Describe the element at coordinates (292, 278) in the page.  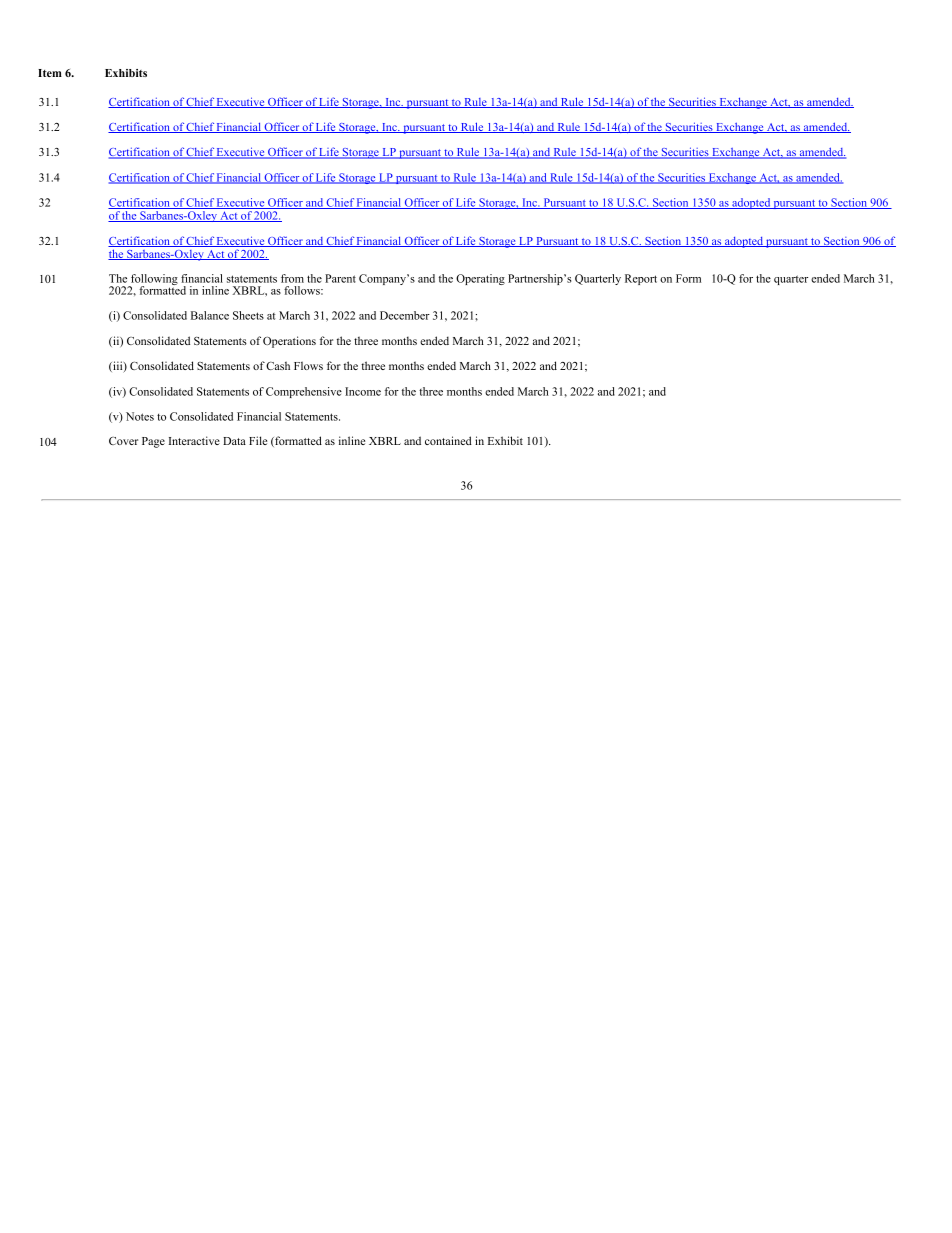
I see `from` at that location.
